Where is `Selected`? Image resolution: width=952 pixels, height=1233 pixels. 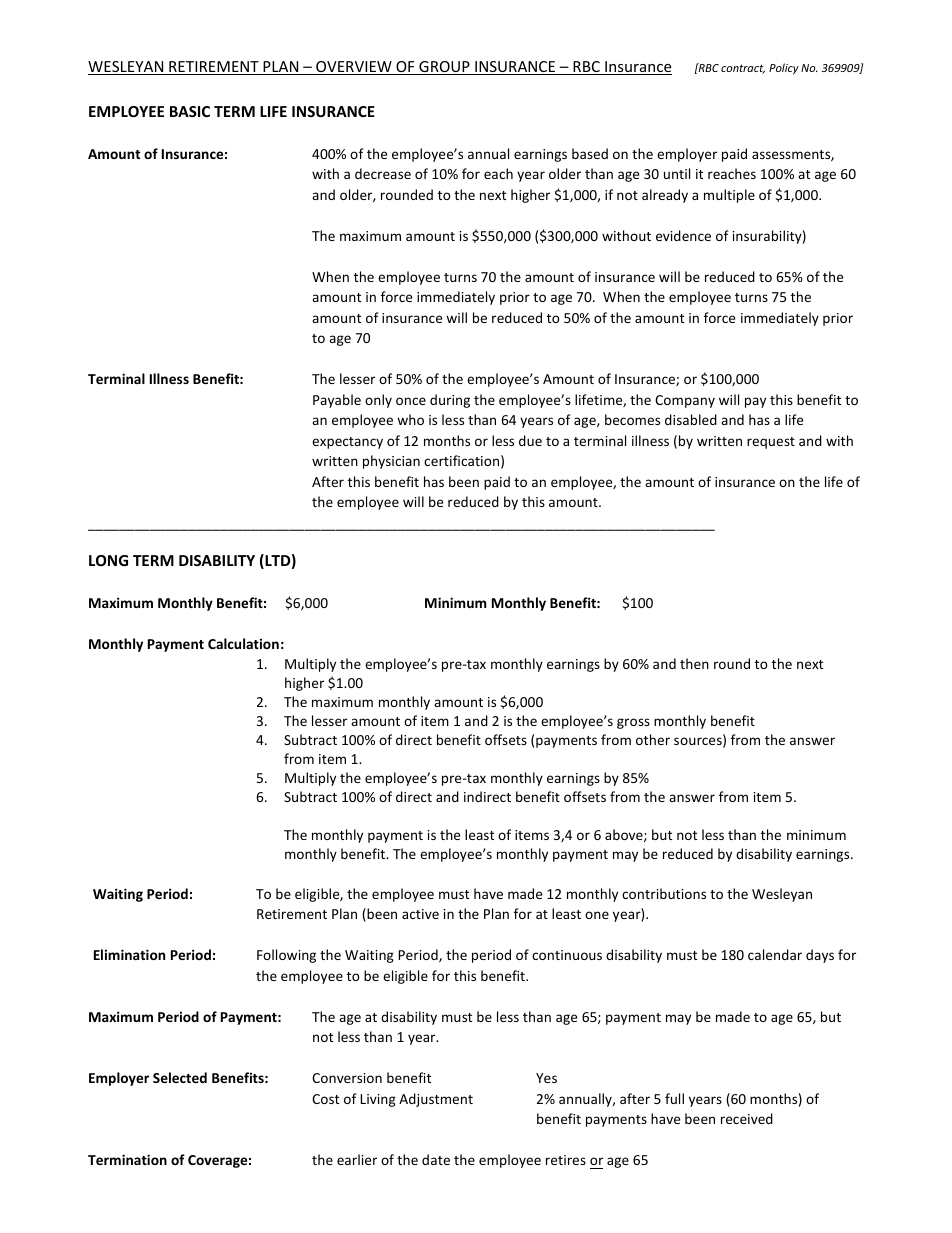
Selected is located at coordinates (180, 1077).
